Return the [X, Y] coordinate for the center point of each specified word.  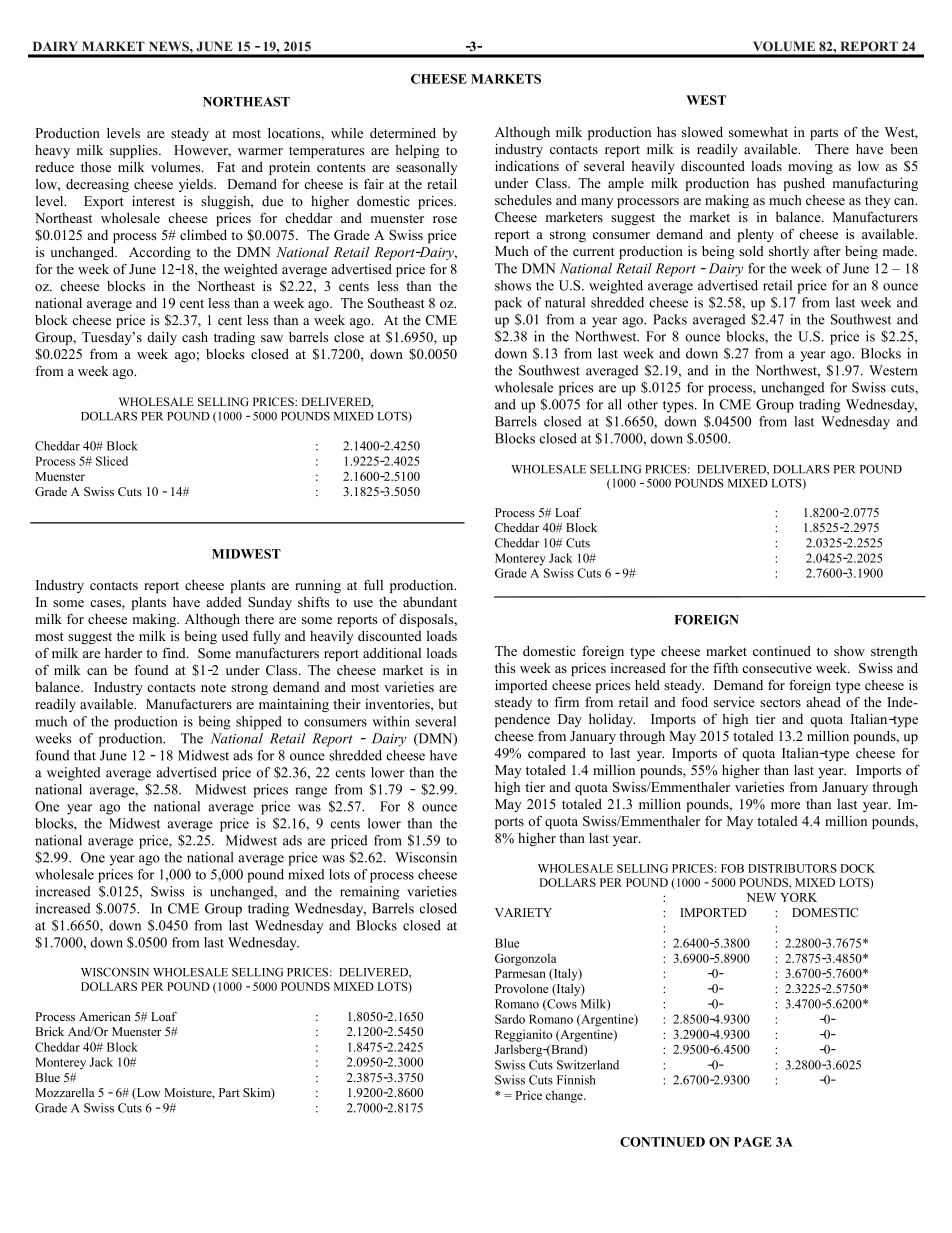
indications [527, 166]
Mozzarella [65, 1092]
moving [810, 167]
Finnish [576, 1080]
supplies [135, 151]
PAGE [753, 1142]
